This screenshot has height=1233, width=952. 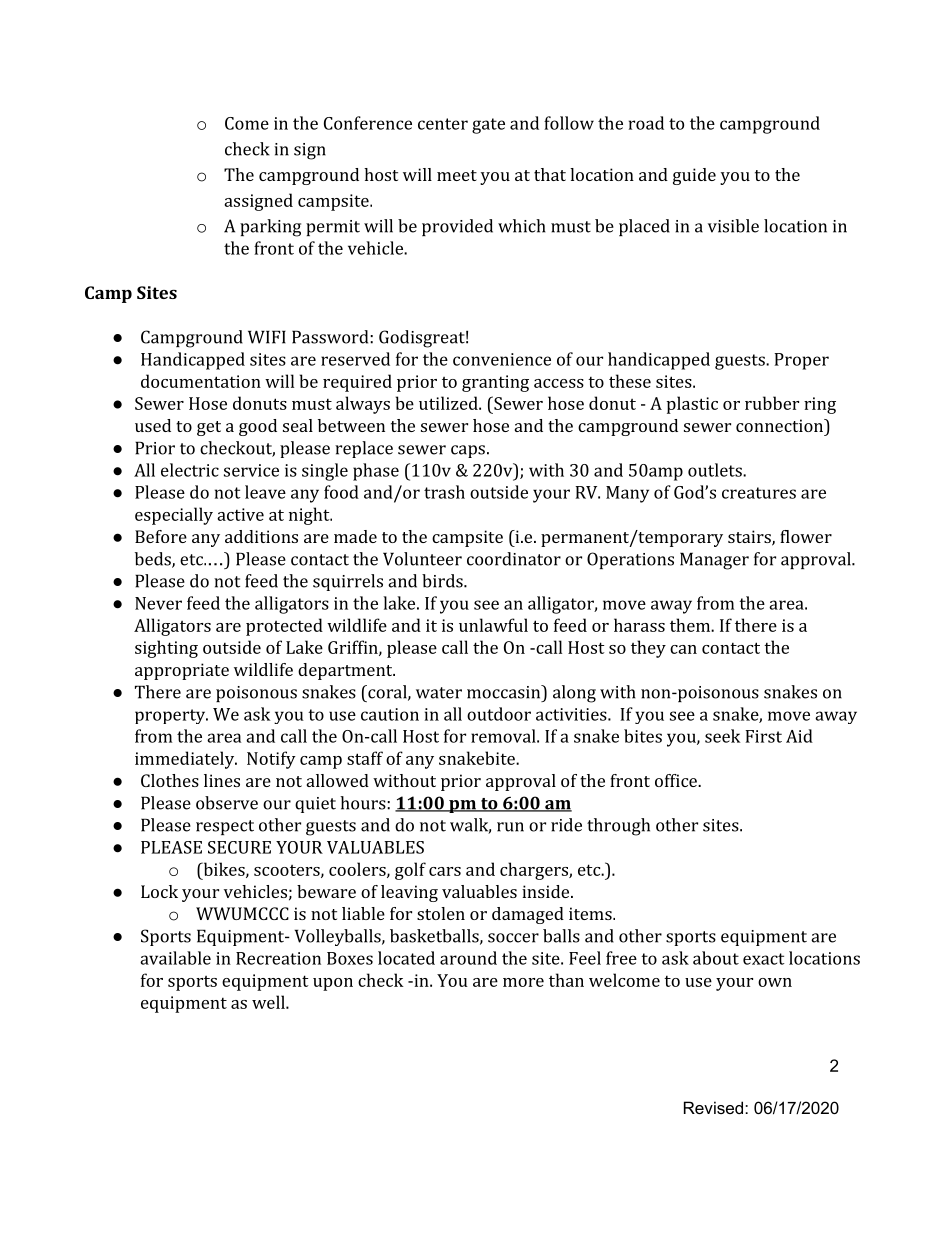 What do you see at coordinates (201, 381) in the screenshot?
I see `documentation` at bounding box center [201, 381].
